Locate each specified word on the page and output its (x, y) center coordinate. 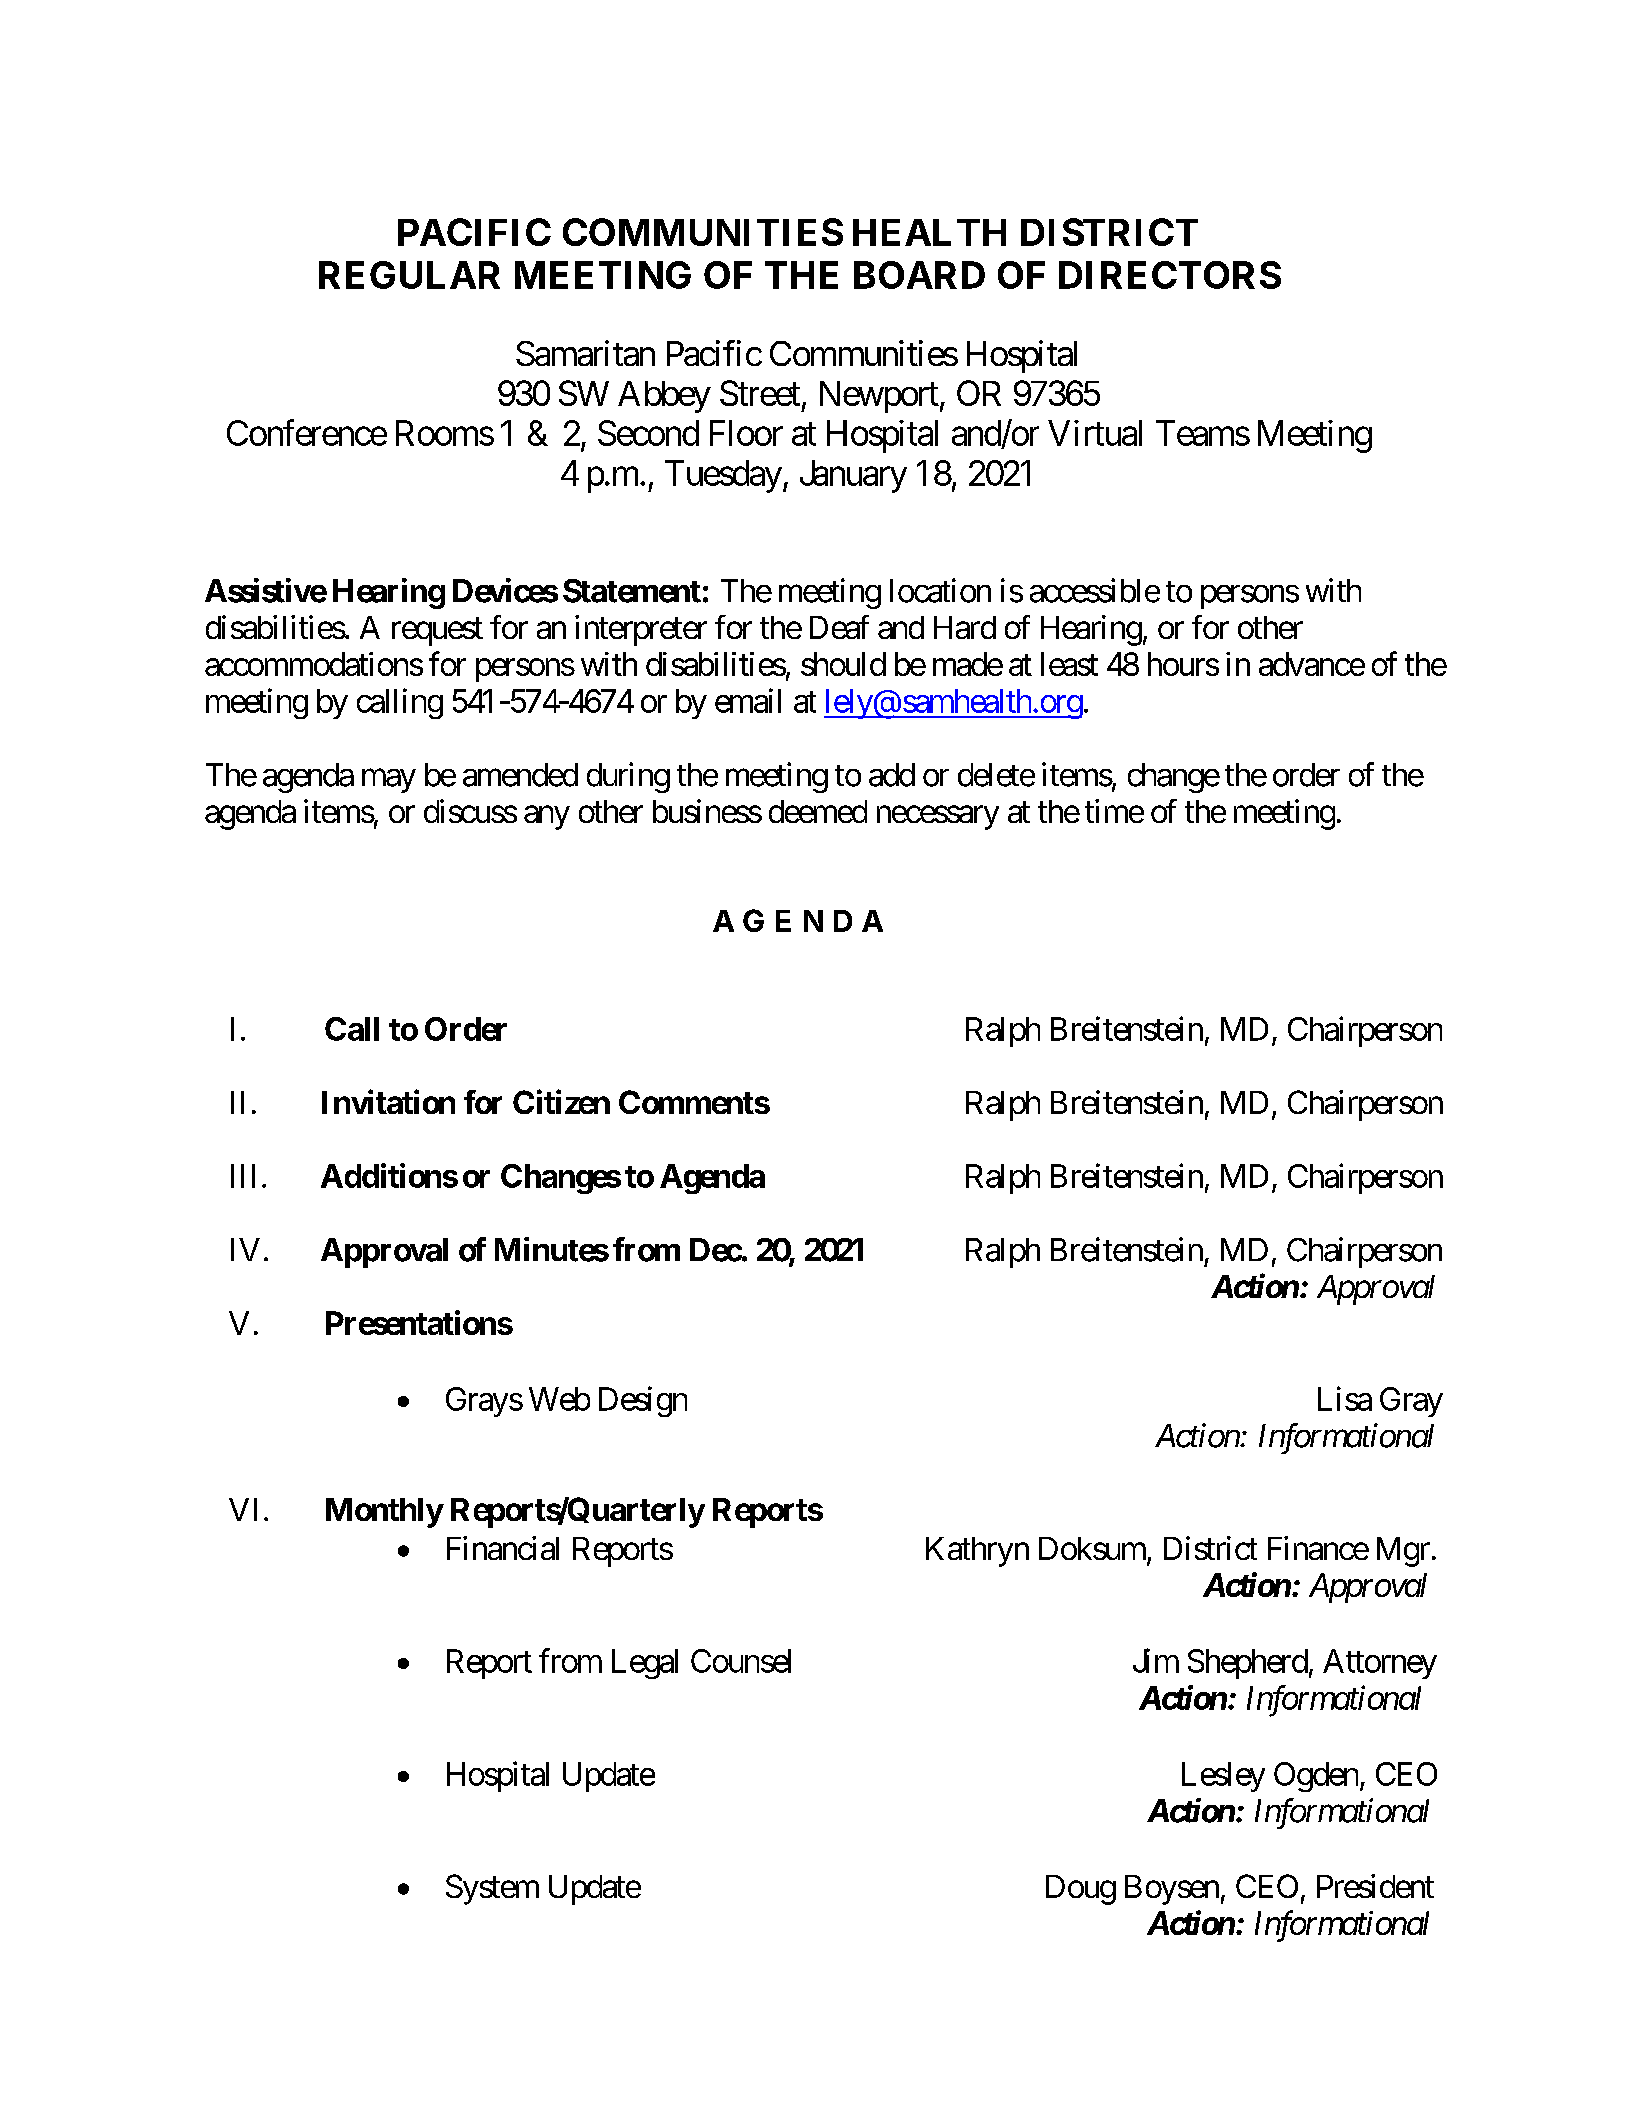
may (389, 781)
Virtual (1095, 433)
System (492, 1889)
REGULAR (409, 275)
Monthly (384, 1513)
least (1069, 664)
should (843, 664)
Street (760, 393)
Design (643, 1401)
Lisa (1345, 1398)
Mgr (1403, 1552)
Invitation (388, 1101)
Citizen (561, 1101)
